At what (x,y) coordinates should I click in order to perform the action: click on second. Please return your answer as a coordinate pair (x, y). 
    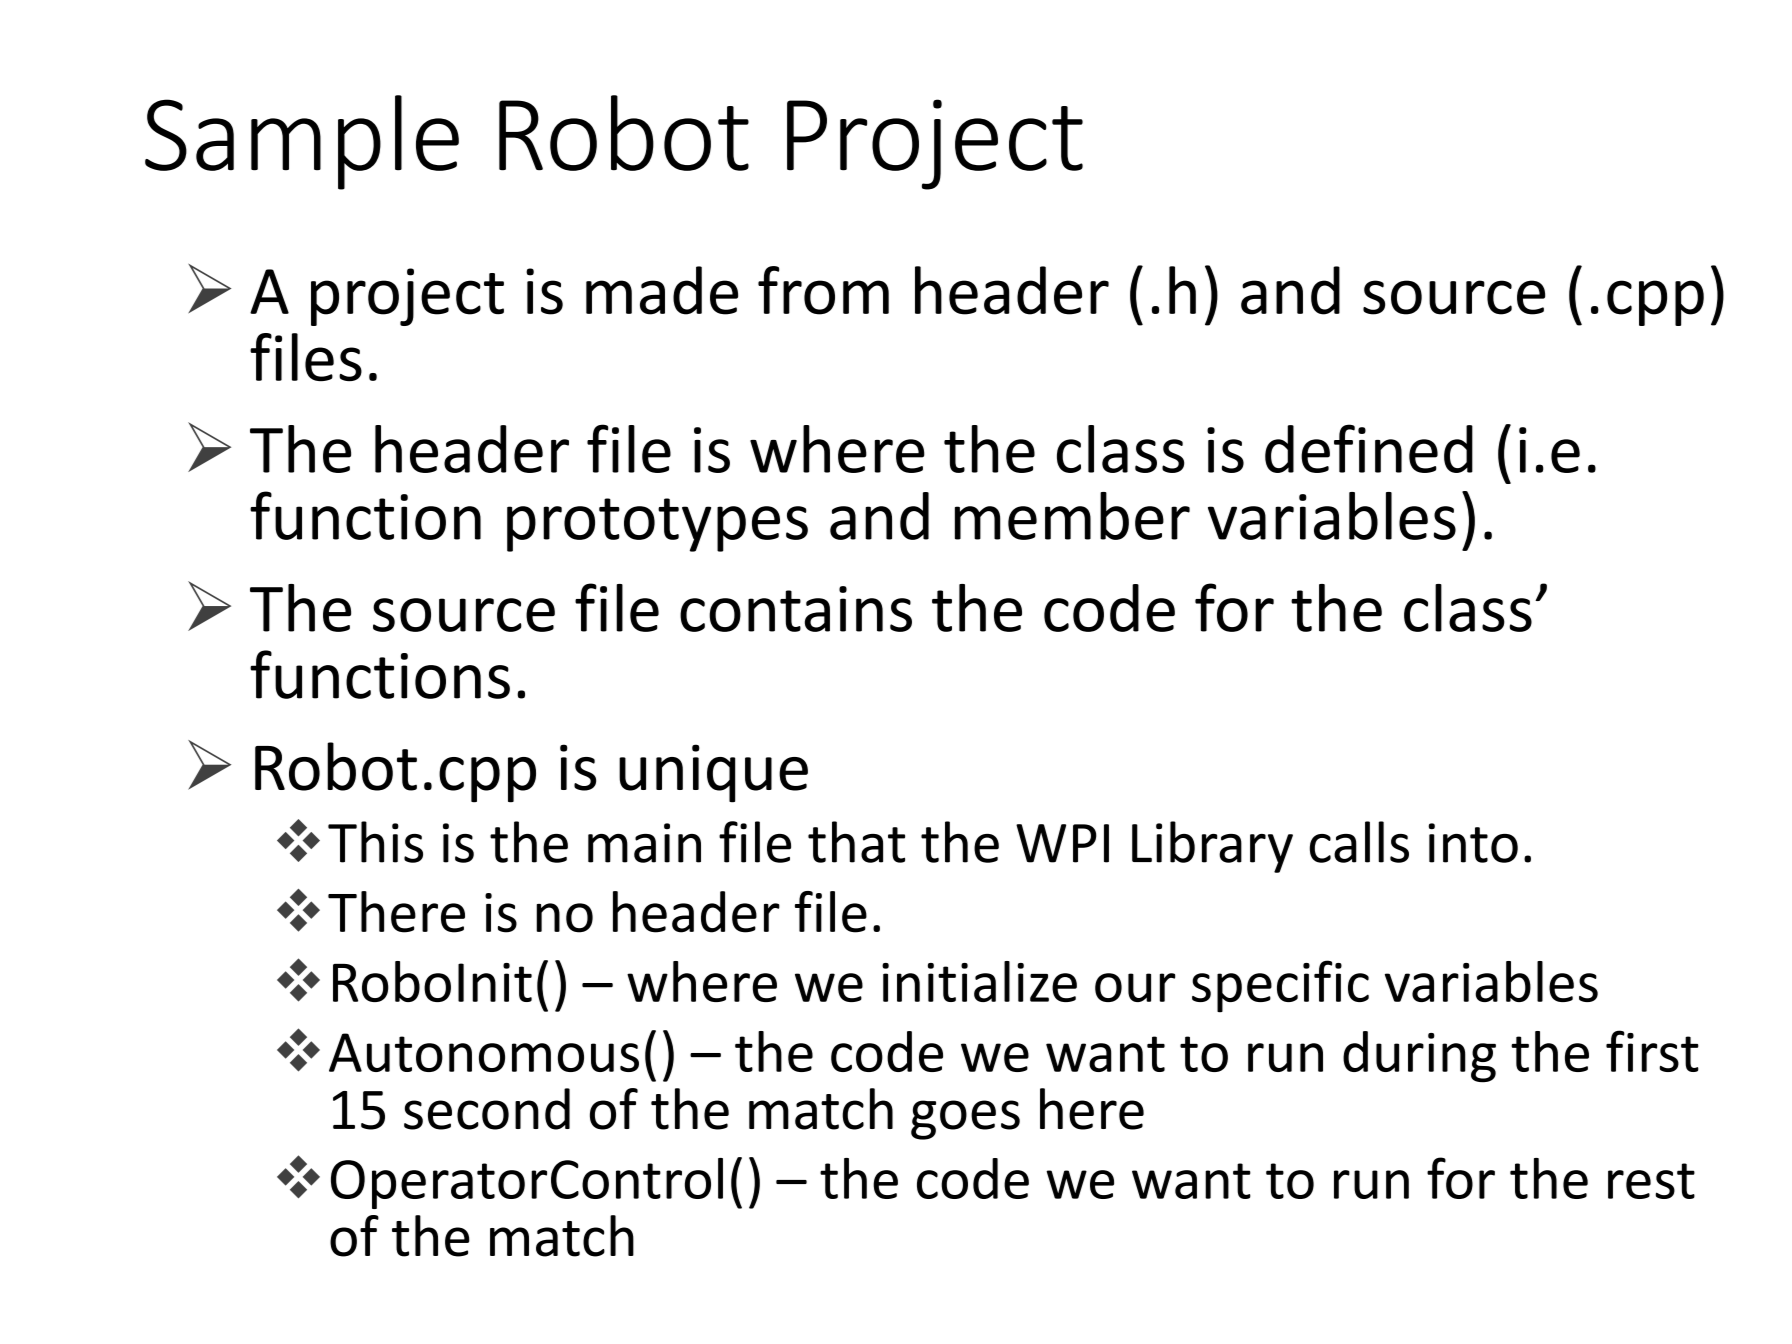
    Looking at the image, I should click on (487, 1109).
